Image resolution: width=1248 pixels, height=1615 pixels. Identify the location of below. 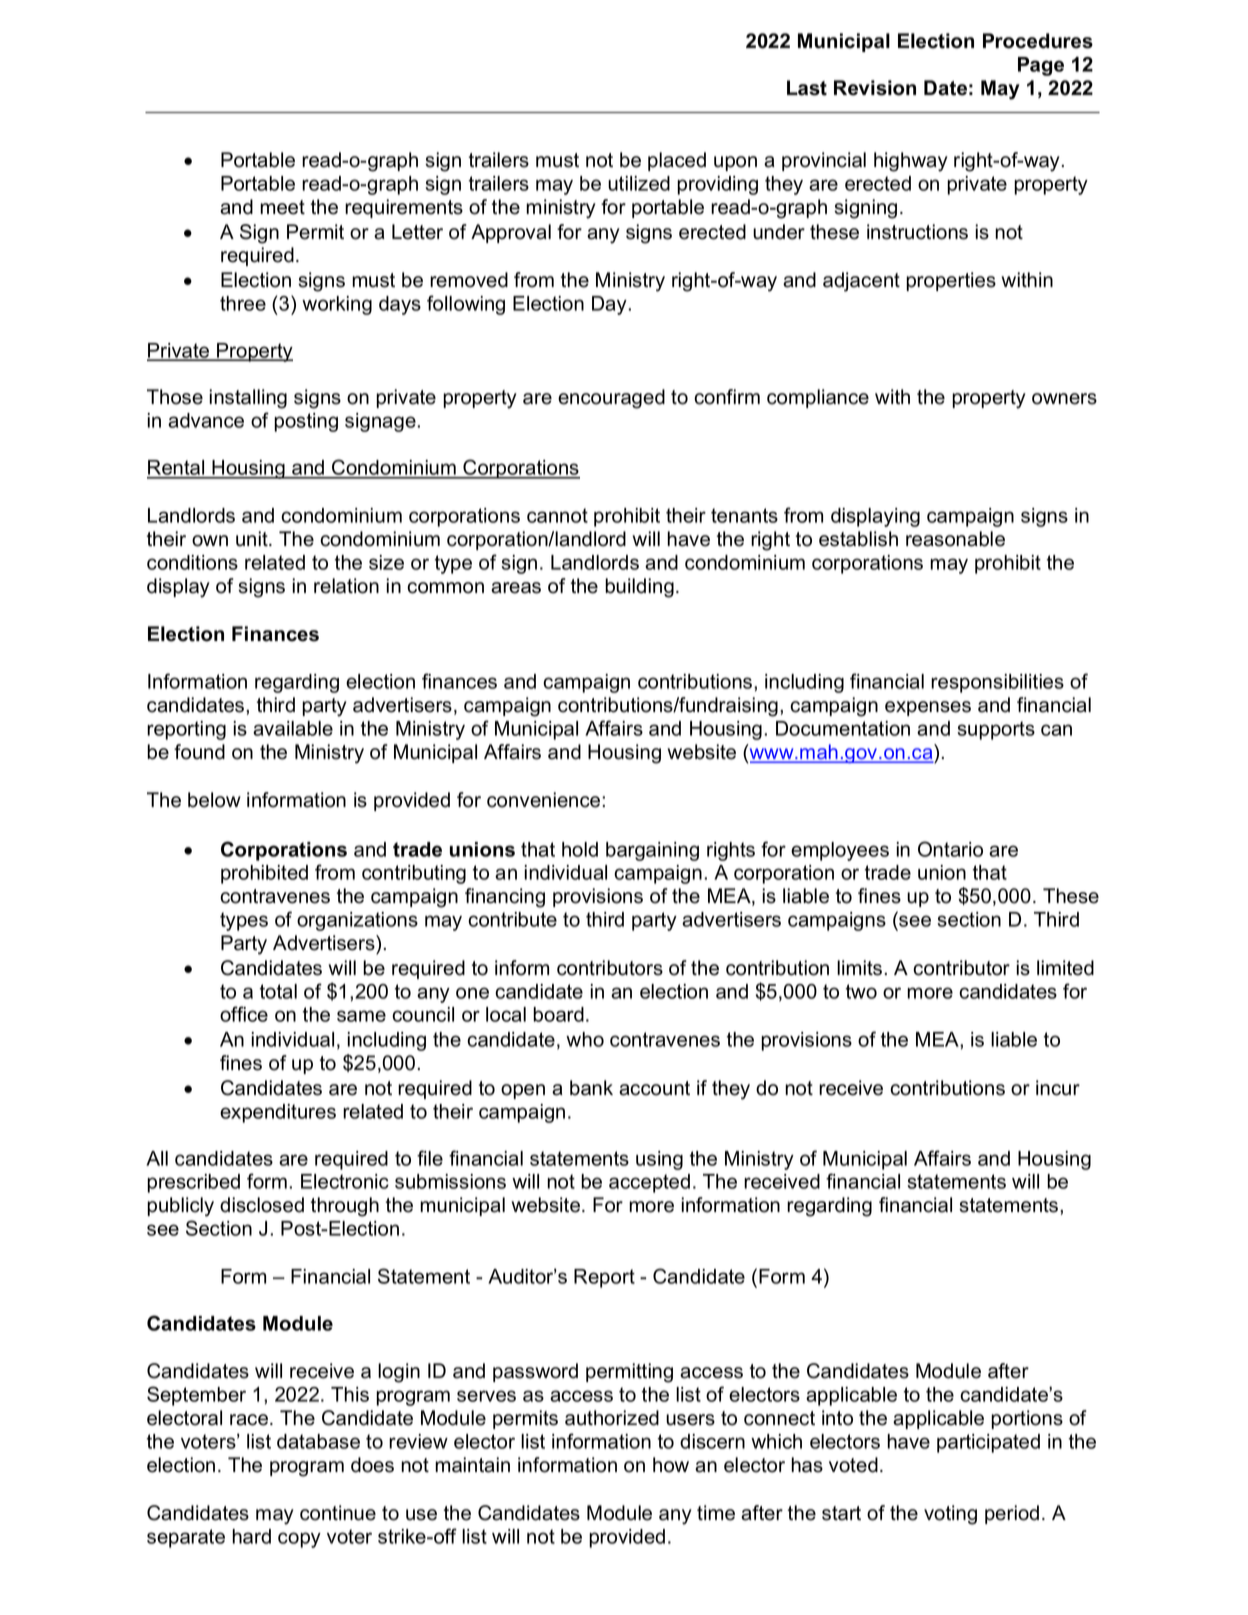
(214, 800).
